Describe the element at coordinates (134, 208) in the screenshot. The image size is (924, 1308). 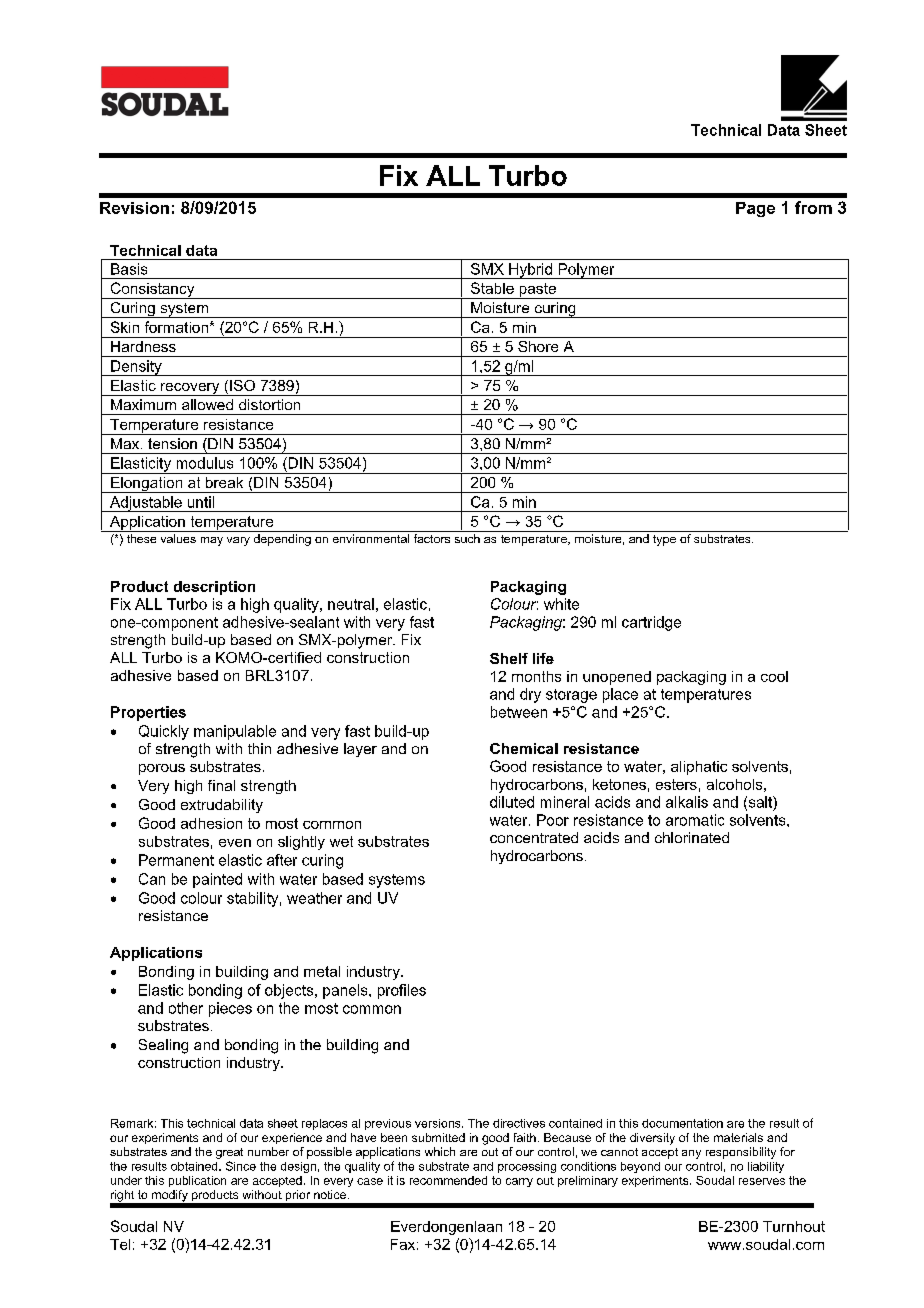
I see `Revision` at that location.
